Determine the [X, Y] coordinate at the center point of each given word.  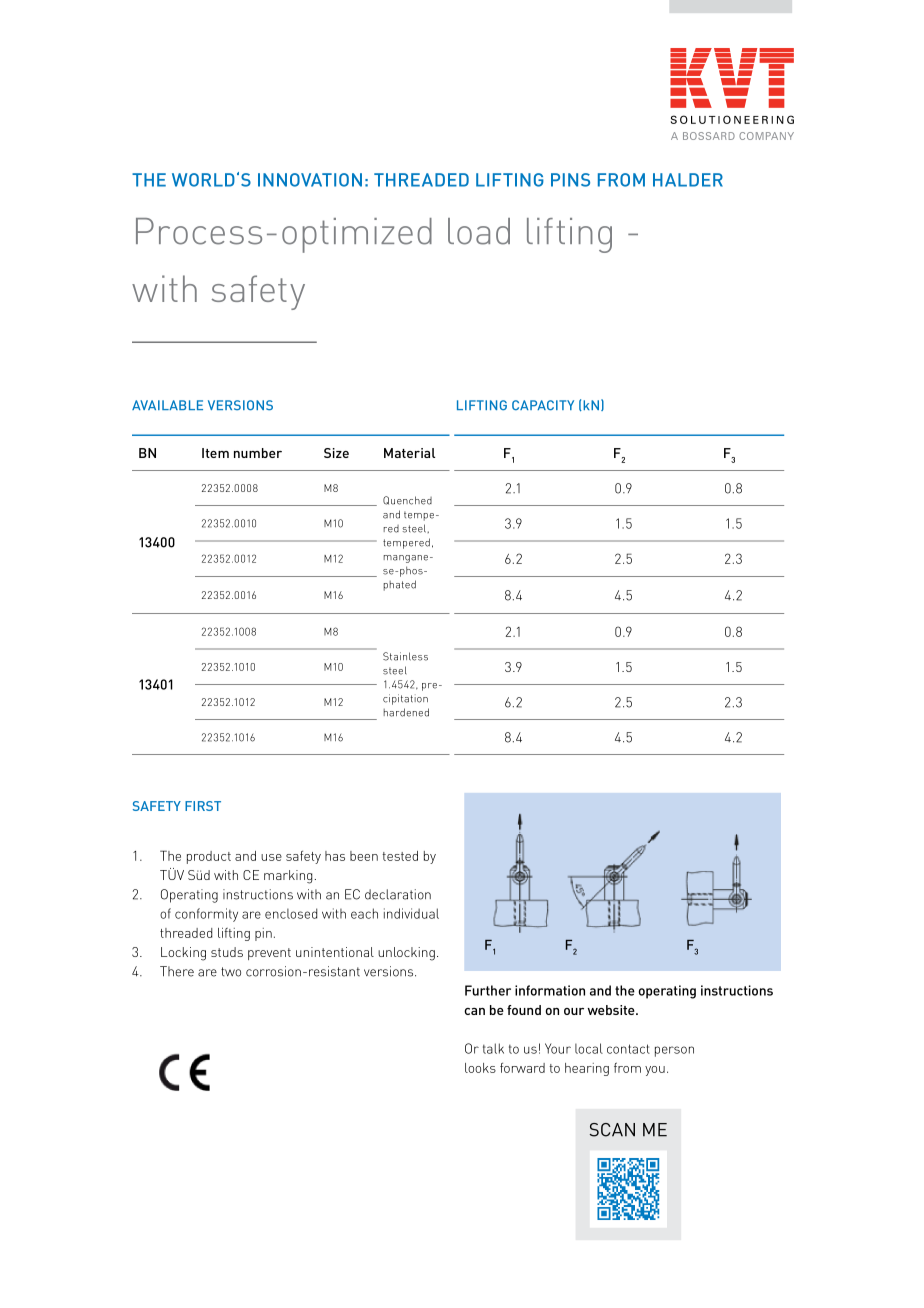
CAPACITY [543, 405]
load [479, 231]
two [231, 972]
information [550, 990]
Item [215, 453]
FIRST [203, 806]
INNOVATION [310, 180]
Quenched [407, 500]
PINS [570, 180]
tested [400, 856]
